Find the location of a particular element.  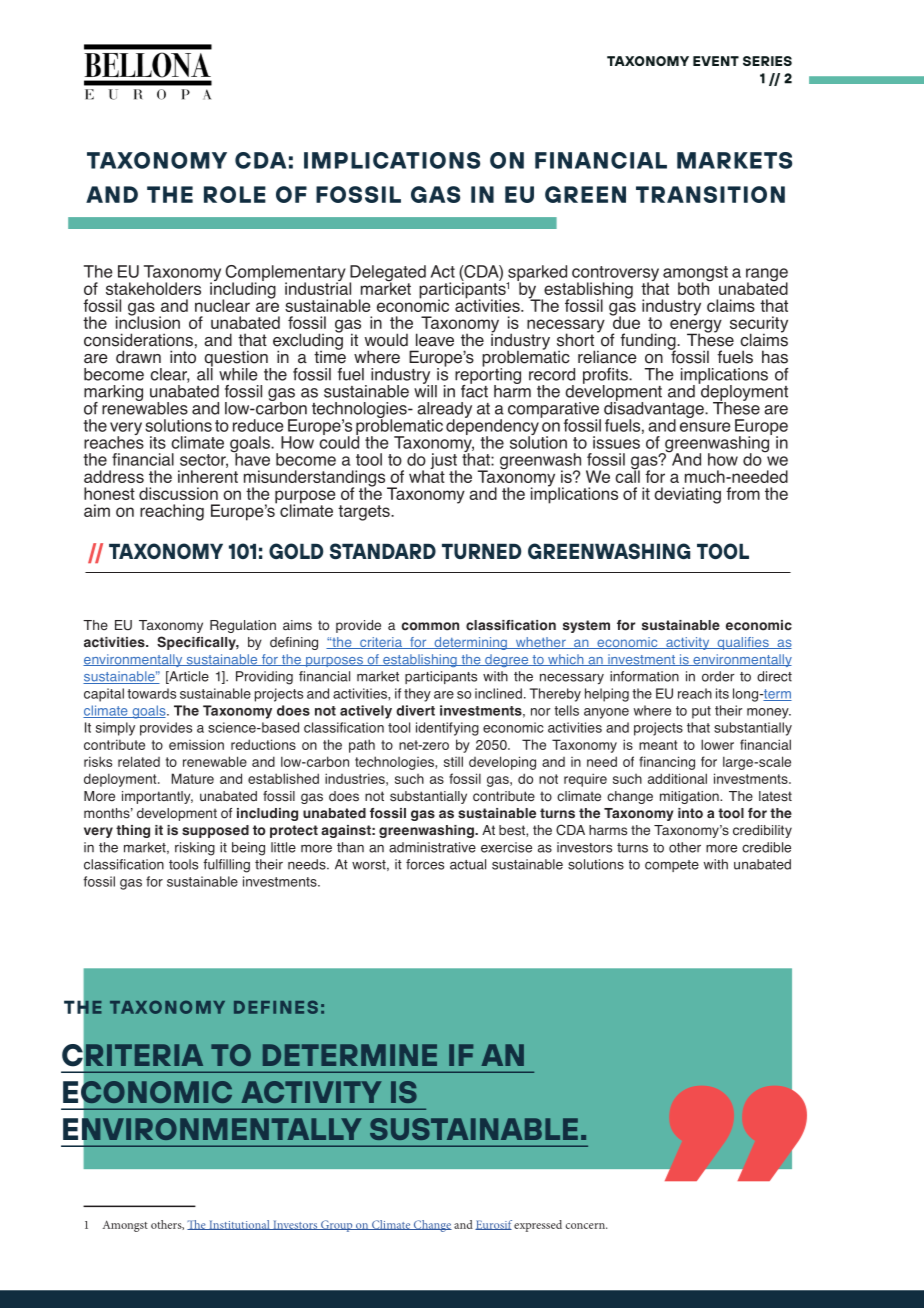

fulfilling is located at coordinates (226, 866).
